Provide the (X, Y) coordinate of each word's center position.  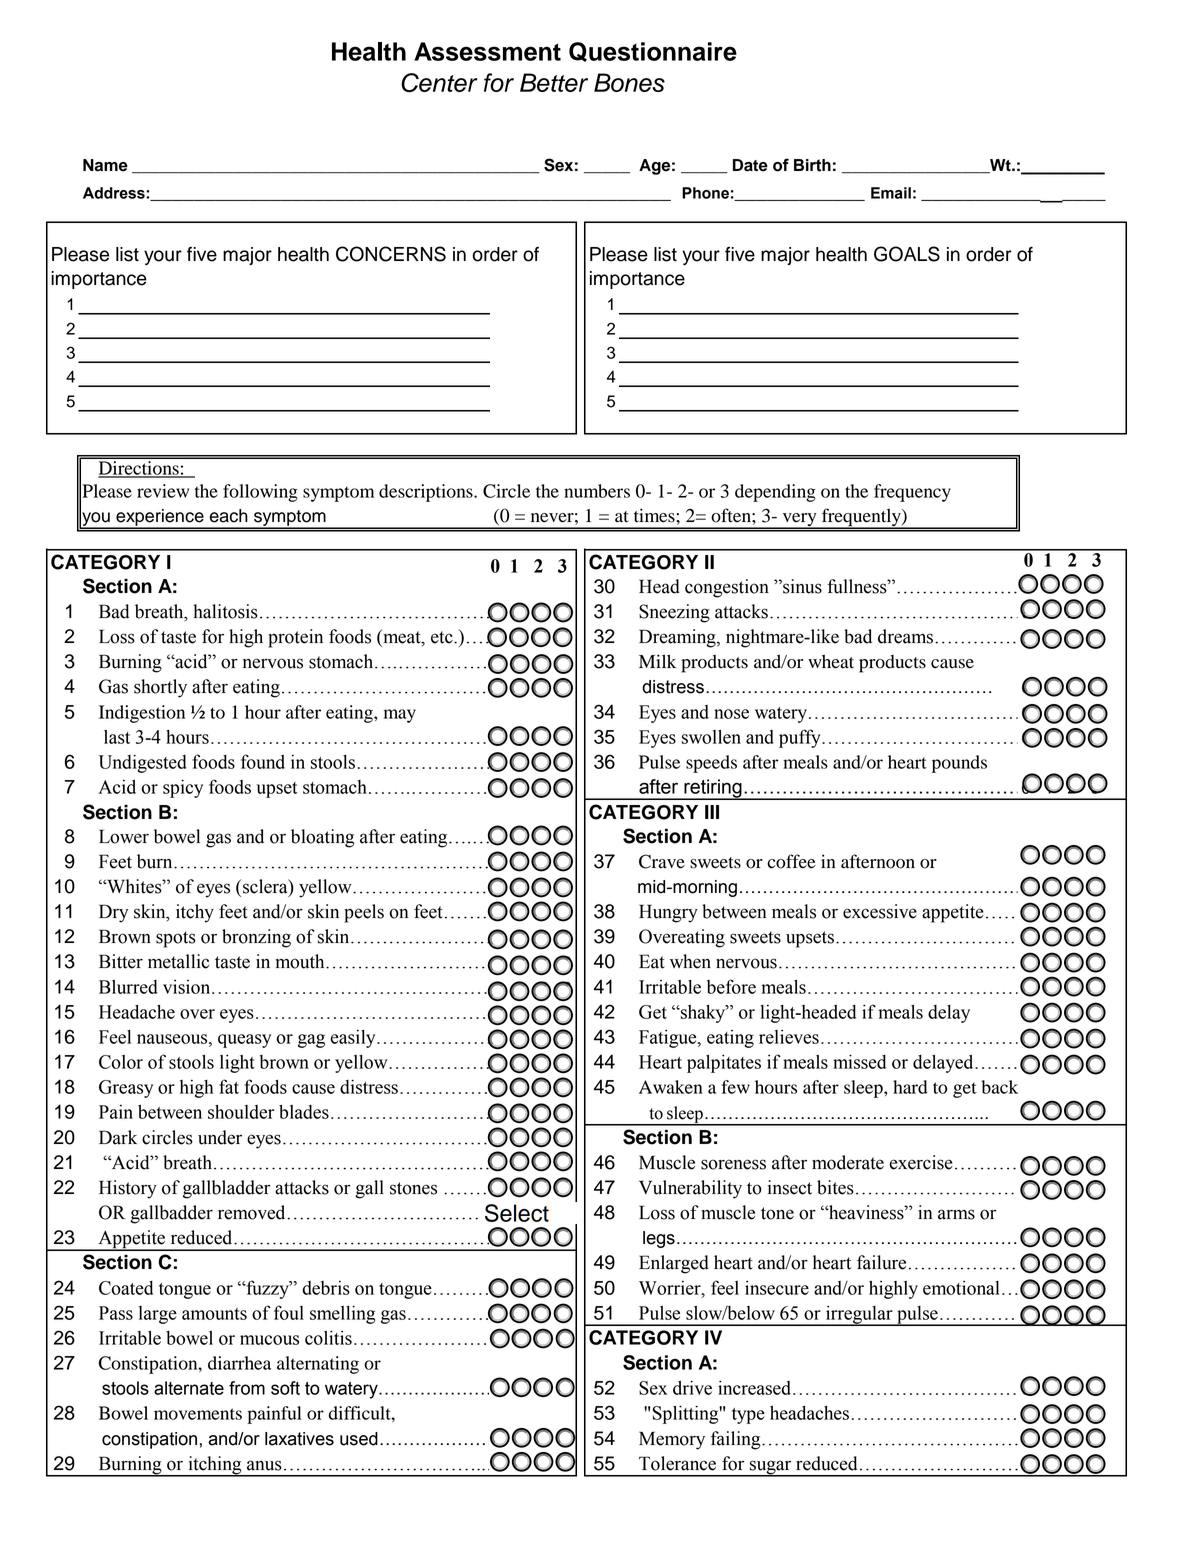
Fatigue (669, 1039)
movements (198, 1414)
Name (105, 165)
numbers (597, 491)
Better (554, 82)
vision (188, 987)
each (229, 516)
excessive (880, 911)
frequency (912, 493)
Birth (812, 165)
